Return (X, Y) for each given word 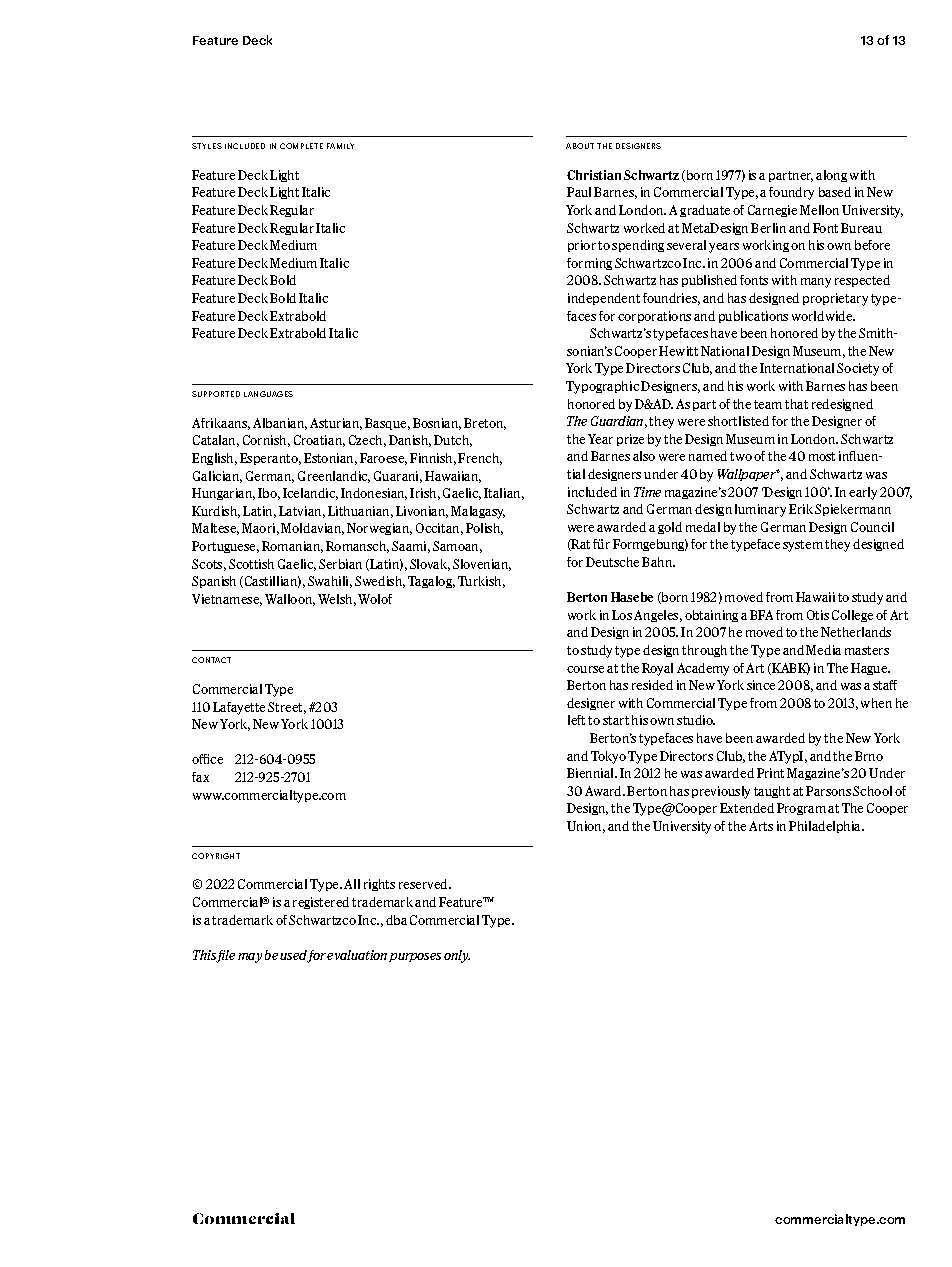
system (803, 546)
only (457, 956)
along (831, 176)
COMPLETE (301, 146)
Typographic (602, 387)
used (295, 956)
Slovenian (482, 565)
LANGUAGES (268, 394)
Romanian (292, 547)
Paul (579, 192)
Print (770, 773)
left (576, 720)
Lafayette (239, 708)
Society (858, 369)
